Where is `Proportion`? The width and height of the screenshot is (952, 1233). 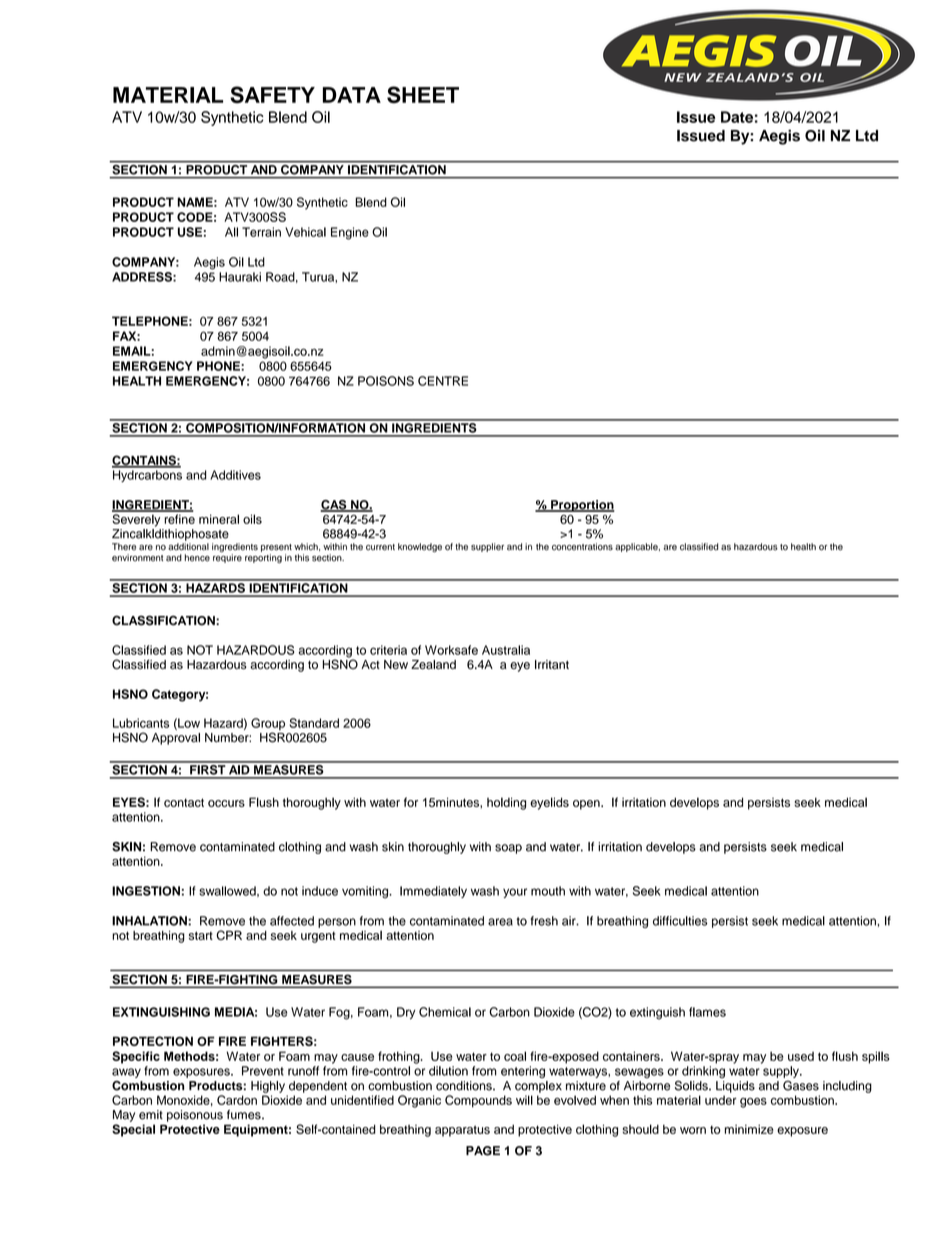
Proportion is located at coordinates (582, 506).
